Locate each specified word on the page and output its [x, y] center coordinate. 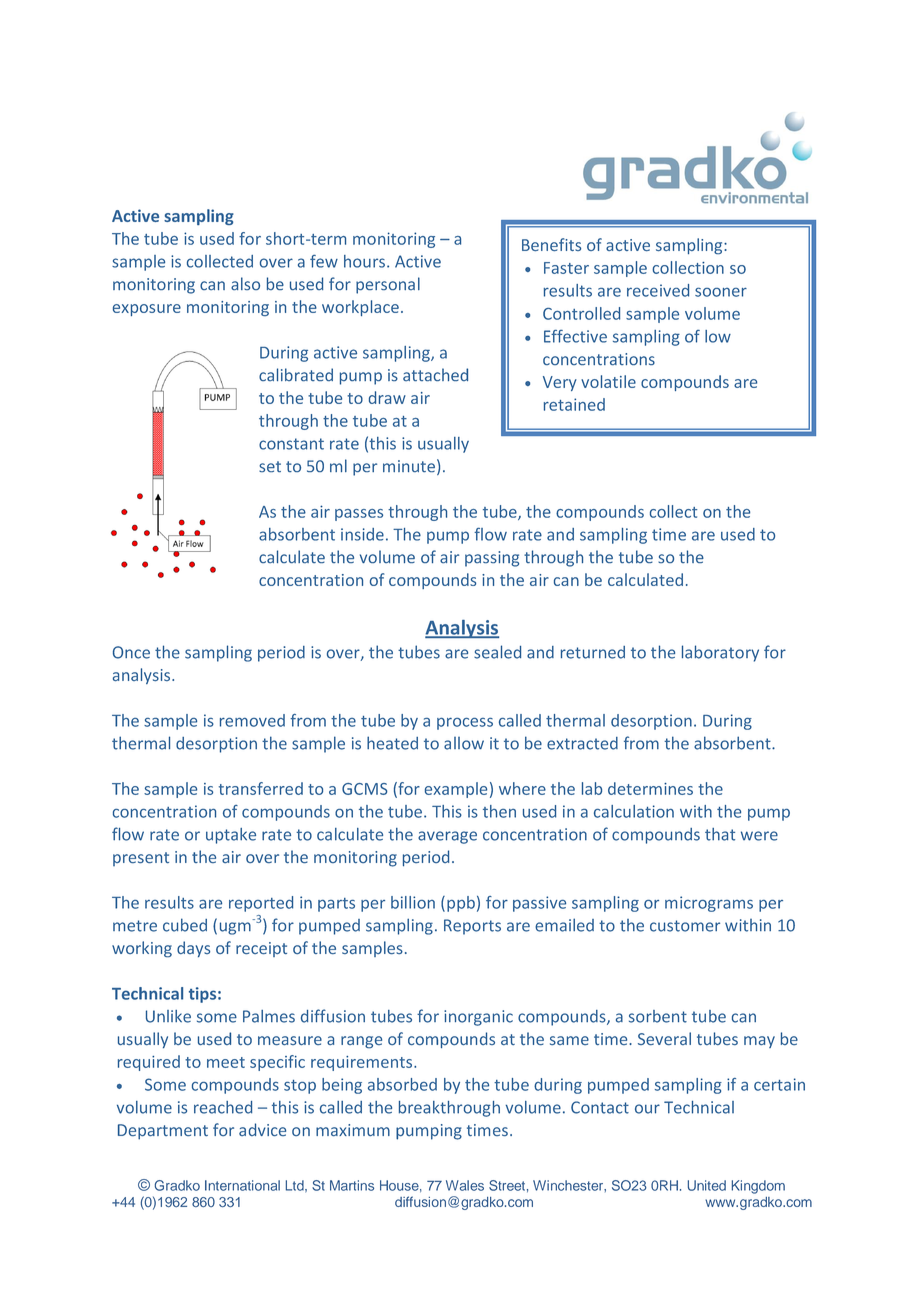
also [245, 284]
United [707, 1185]
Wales [465, 1185]
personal [388, 285]
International [242, 1185]
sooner [721, 292]
